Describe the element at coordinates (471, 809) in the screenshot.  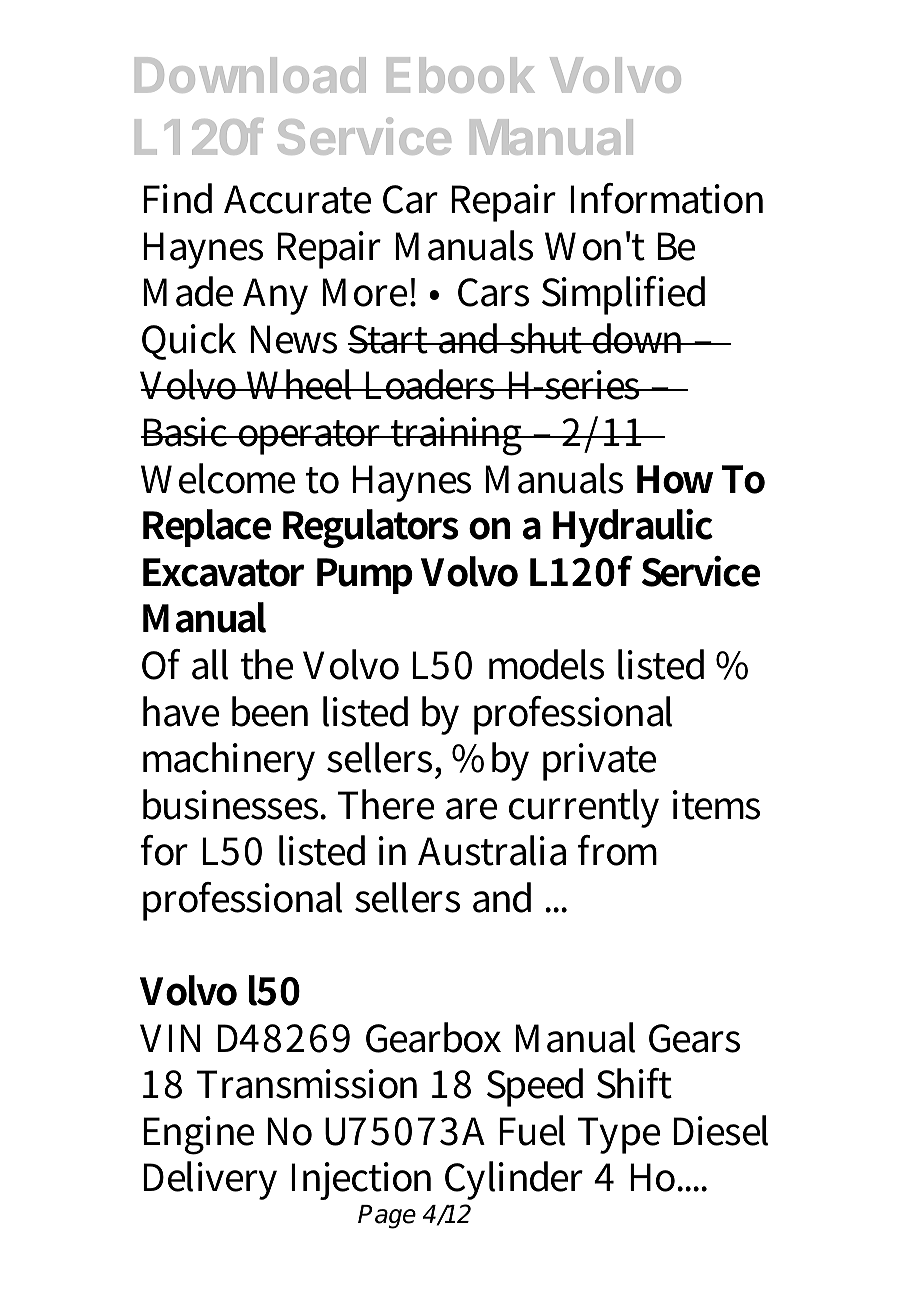
I see `are` at that location.
